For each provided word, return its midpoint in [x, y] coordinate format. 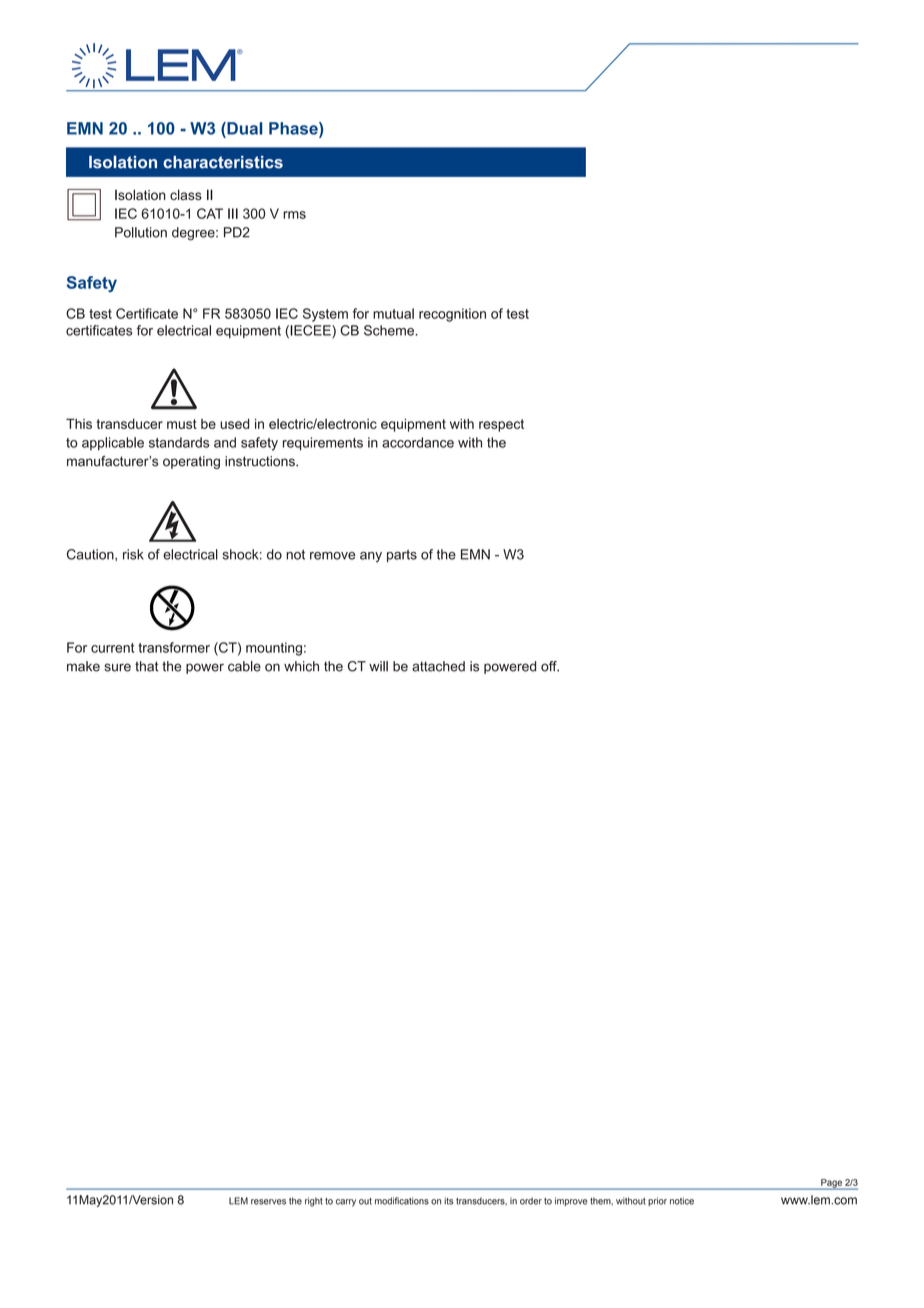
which [301, 666]
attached [438, 666]
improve [571, 1201]
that [147, 666]
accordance [418, 442]
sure [117, 667]
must [182, 424]
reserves [268, 1202]
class [186, 194]
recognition [452, 315]
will [378, 666]
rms [294, 215]
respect [501, 425]
